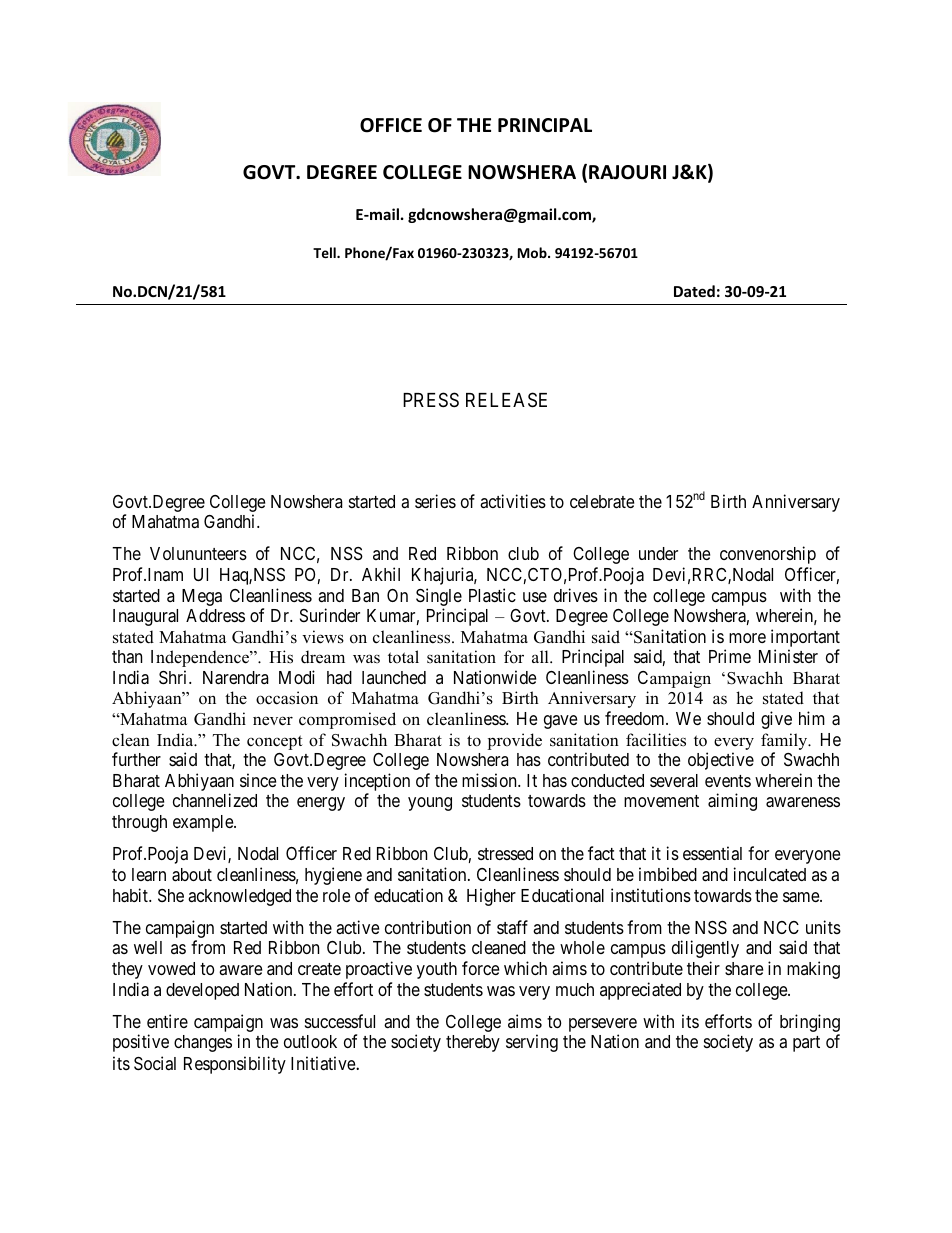 The image size is (952, 1233). I want to click on Mob, so click(533, 252).
